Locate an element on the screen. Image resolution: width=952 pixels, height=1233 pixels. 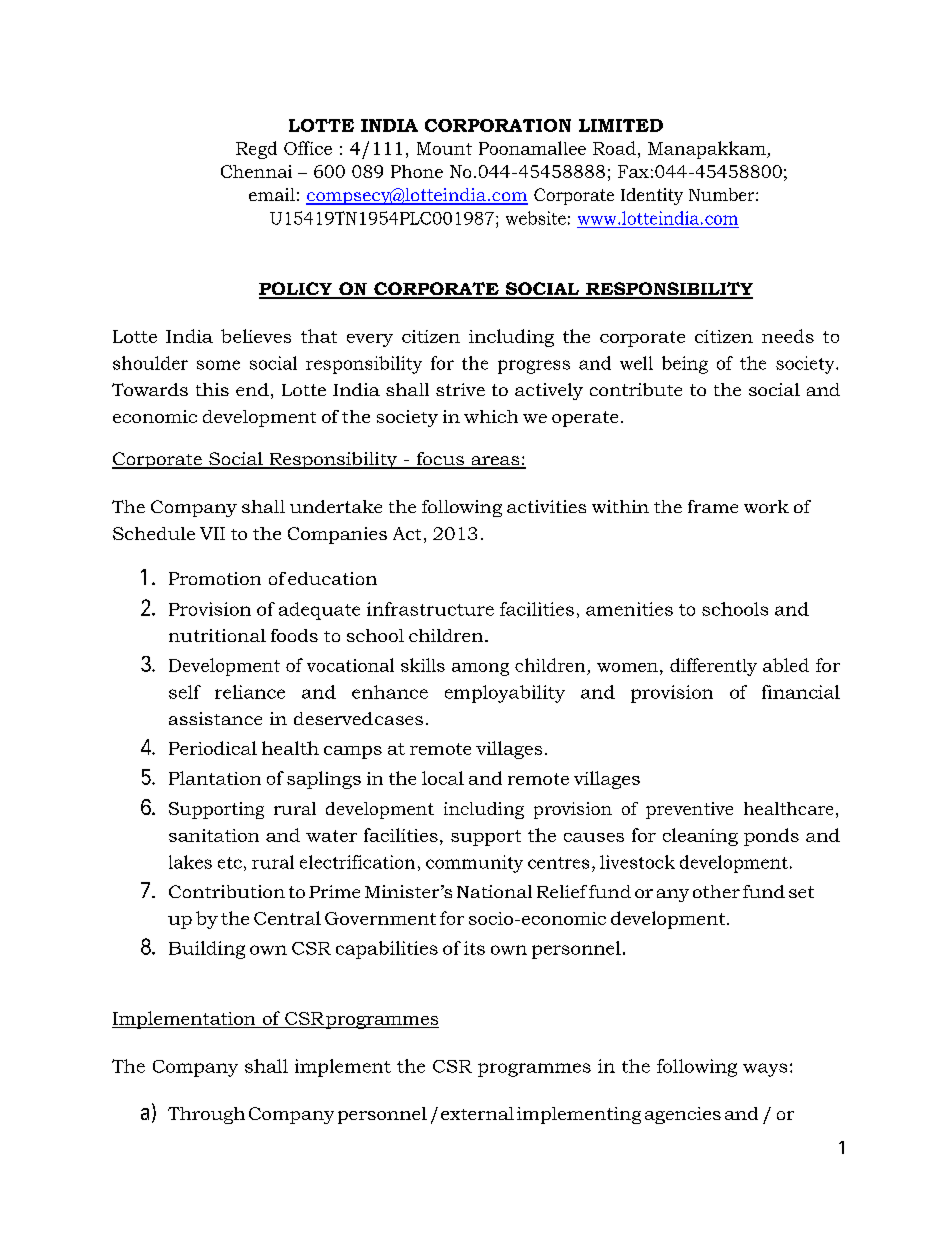
preventive is located at coordinates (689, 810).
